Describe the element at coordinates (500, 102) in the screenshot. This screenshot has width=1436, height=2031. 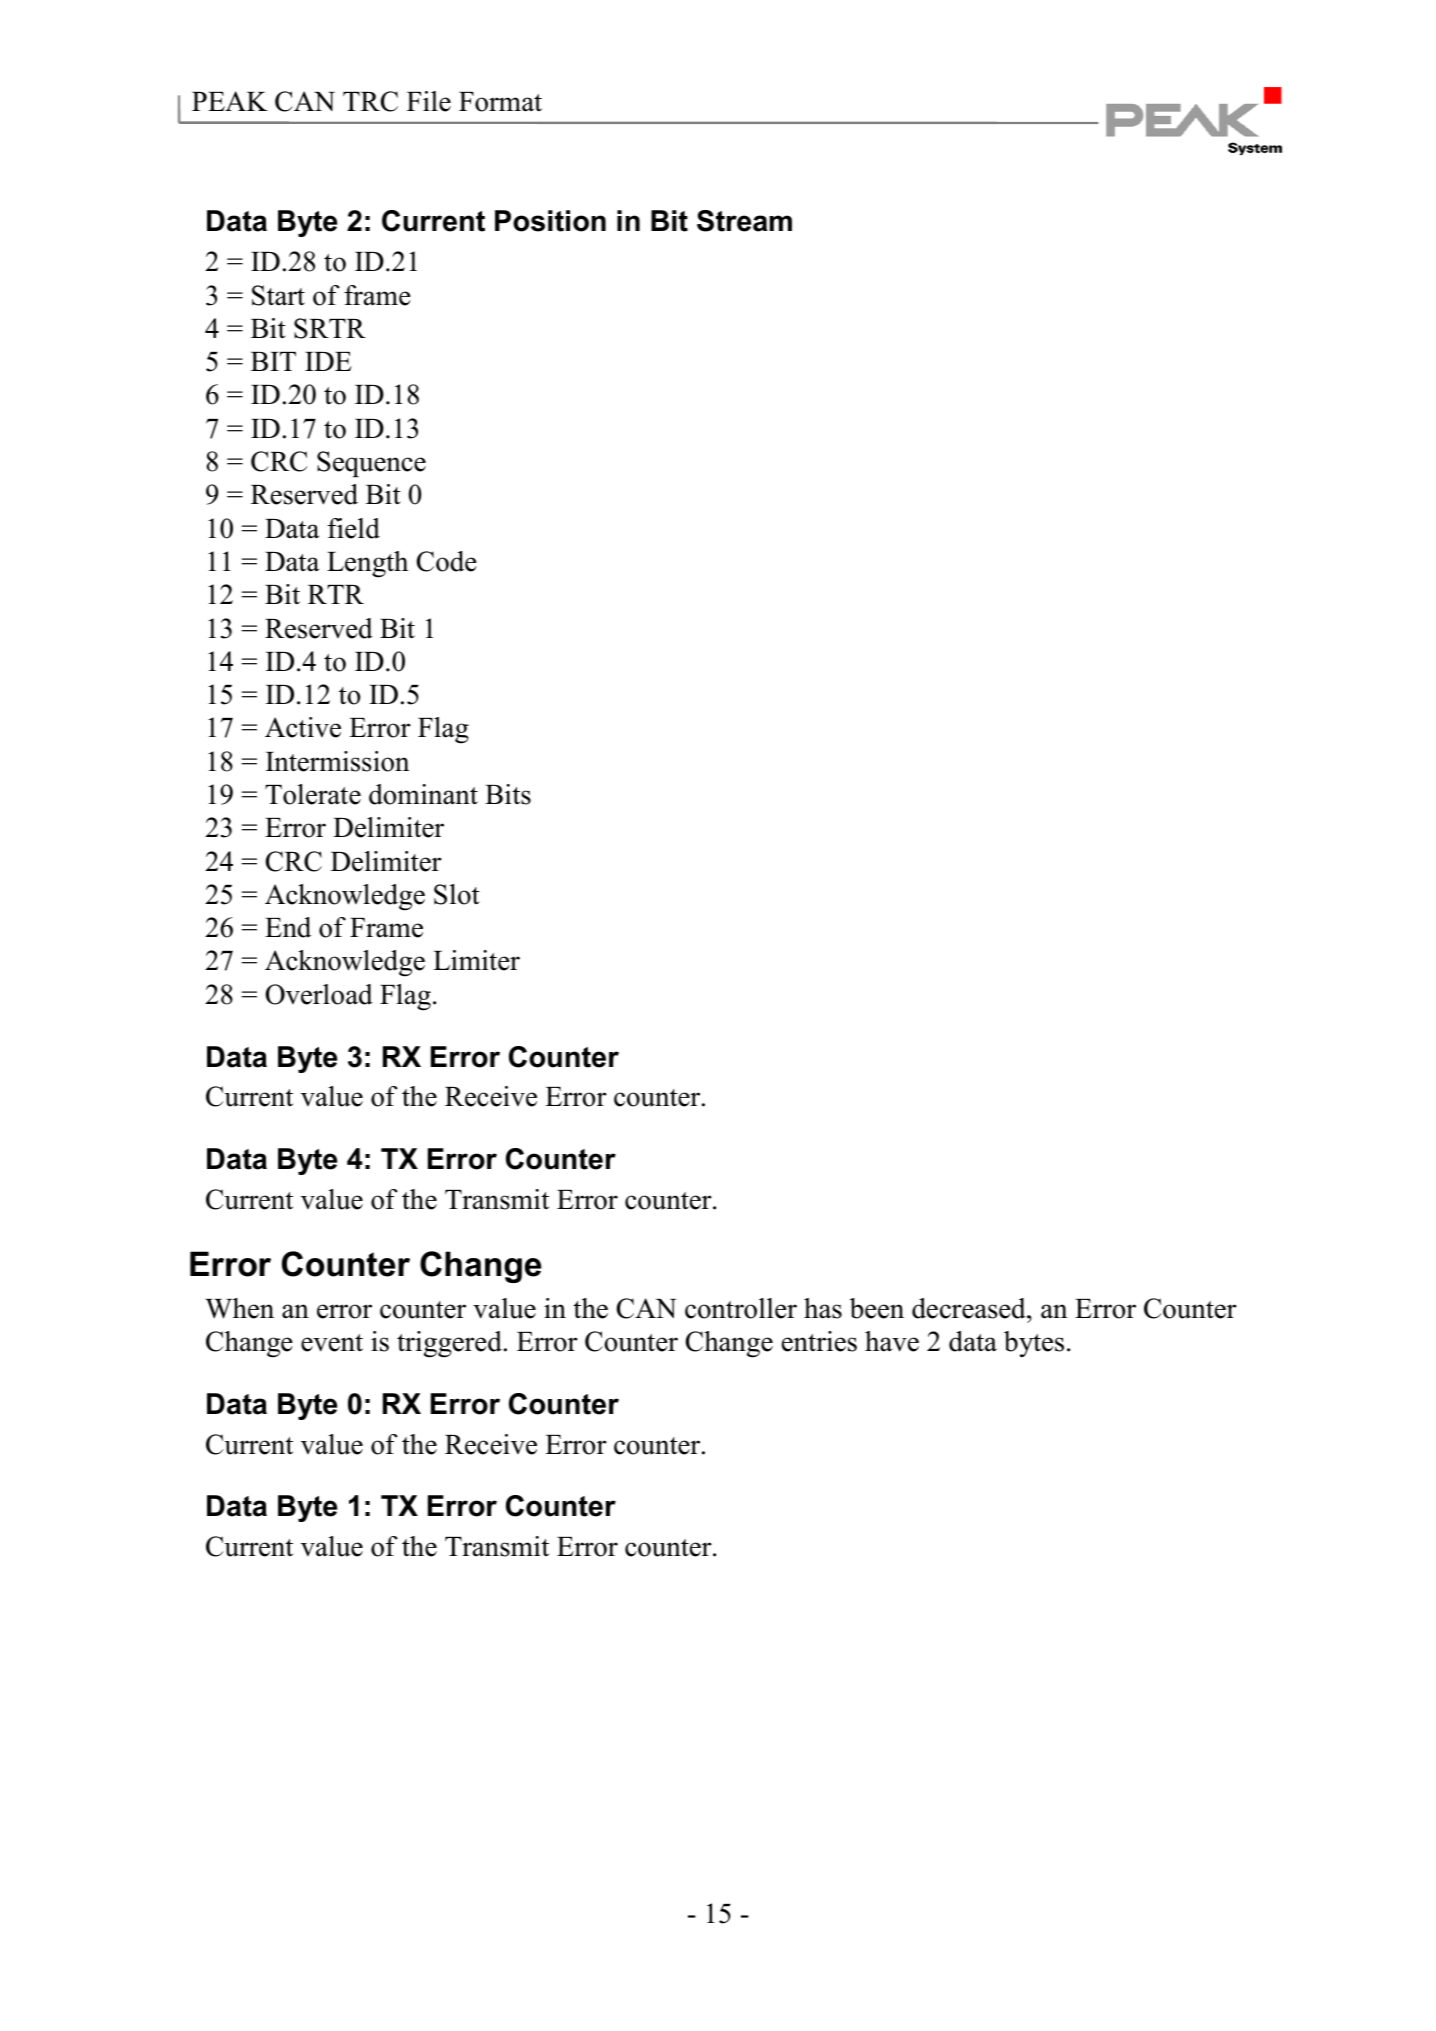
I see `Format` at that location.
